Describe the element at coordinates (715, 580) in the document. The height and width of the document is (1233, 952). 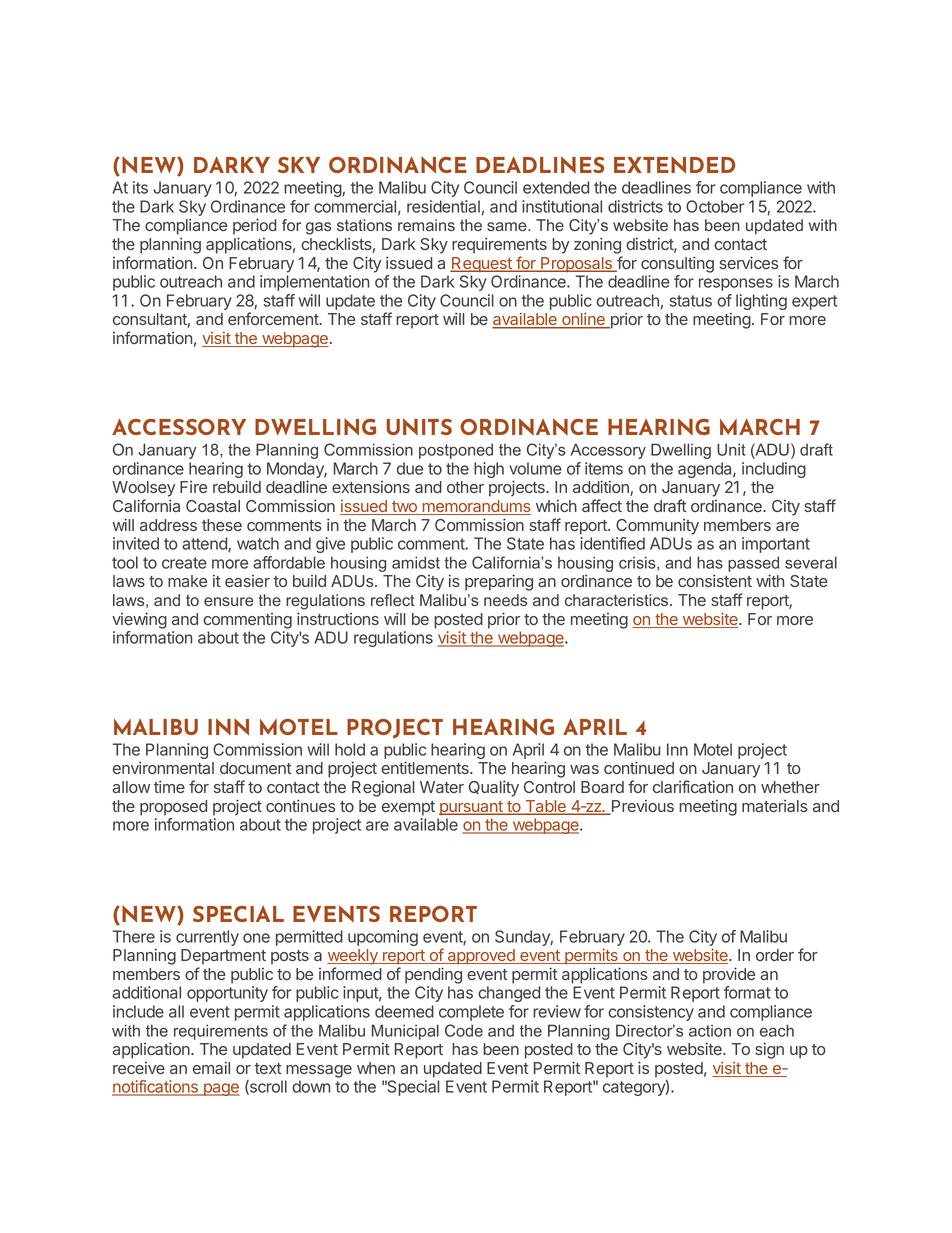
I see `consistent` at that location.
